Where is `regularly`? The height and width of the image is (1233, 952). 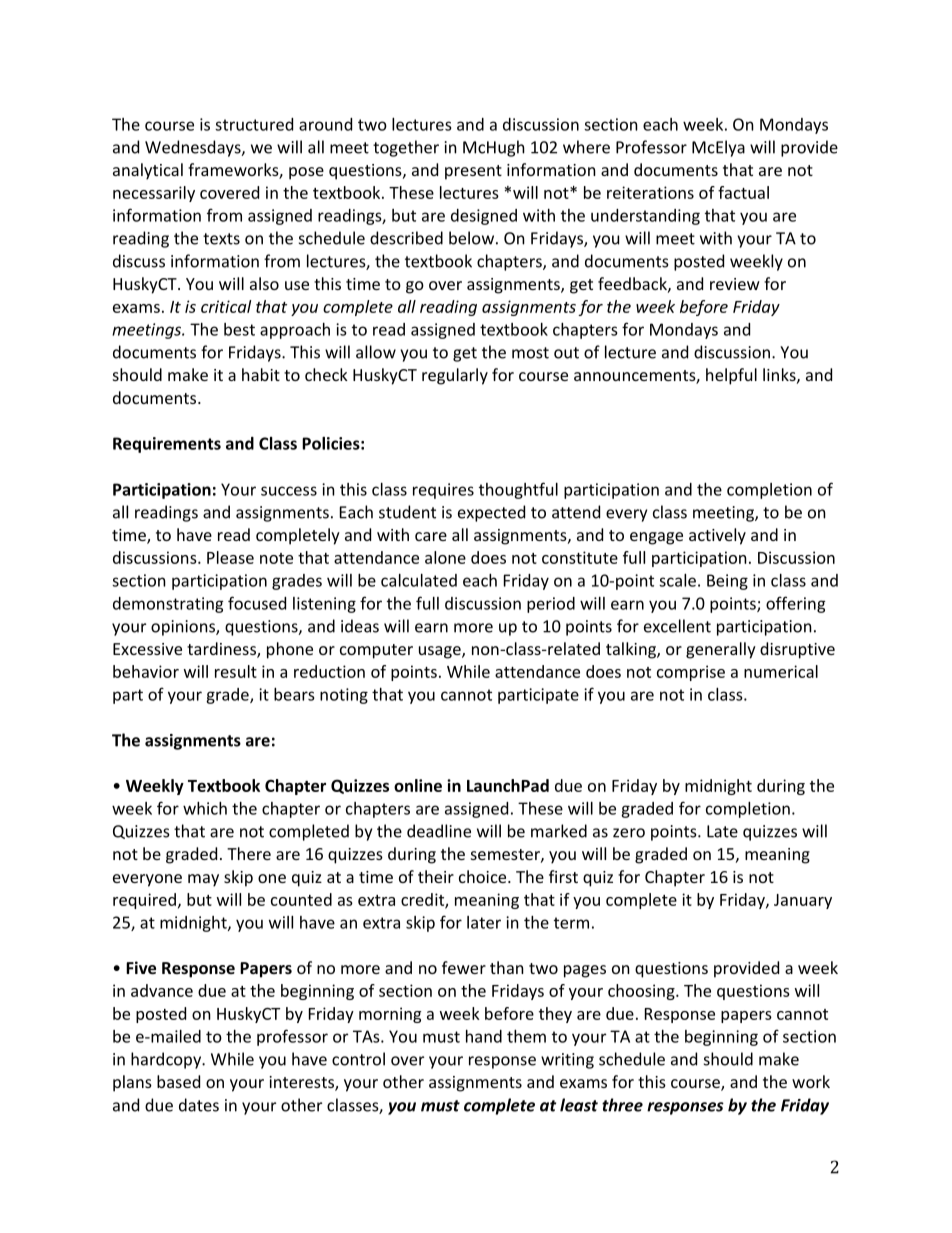 regularly is located at coordinates (455, 376).
